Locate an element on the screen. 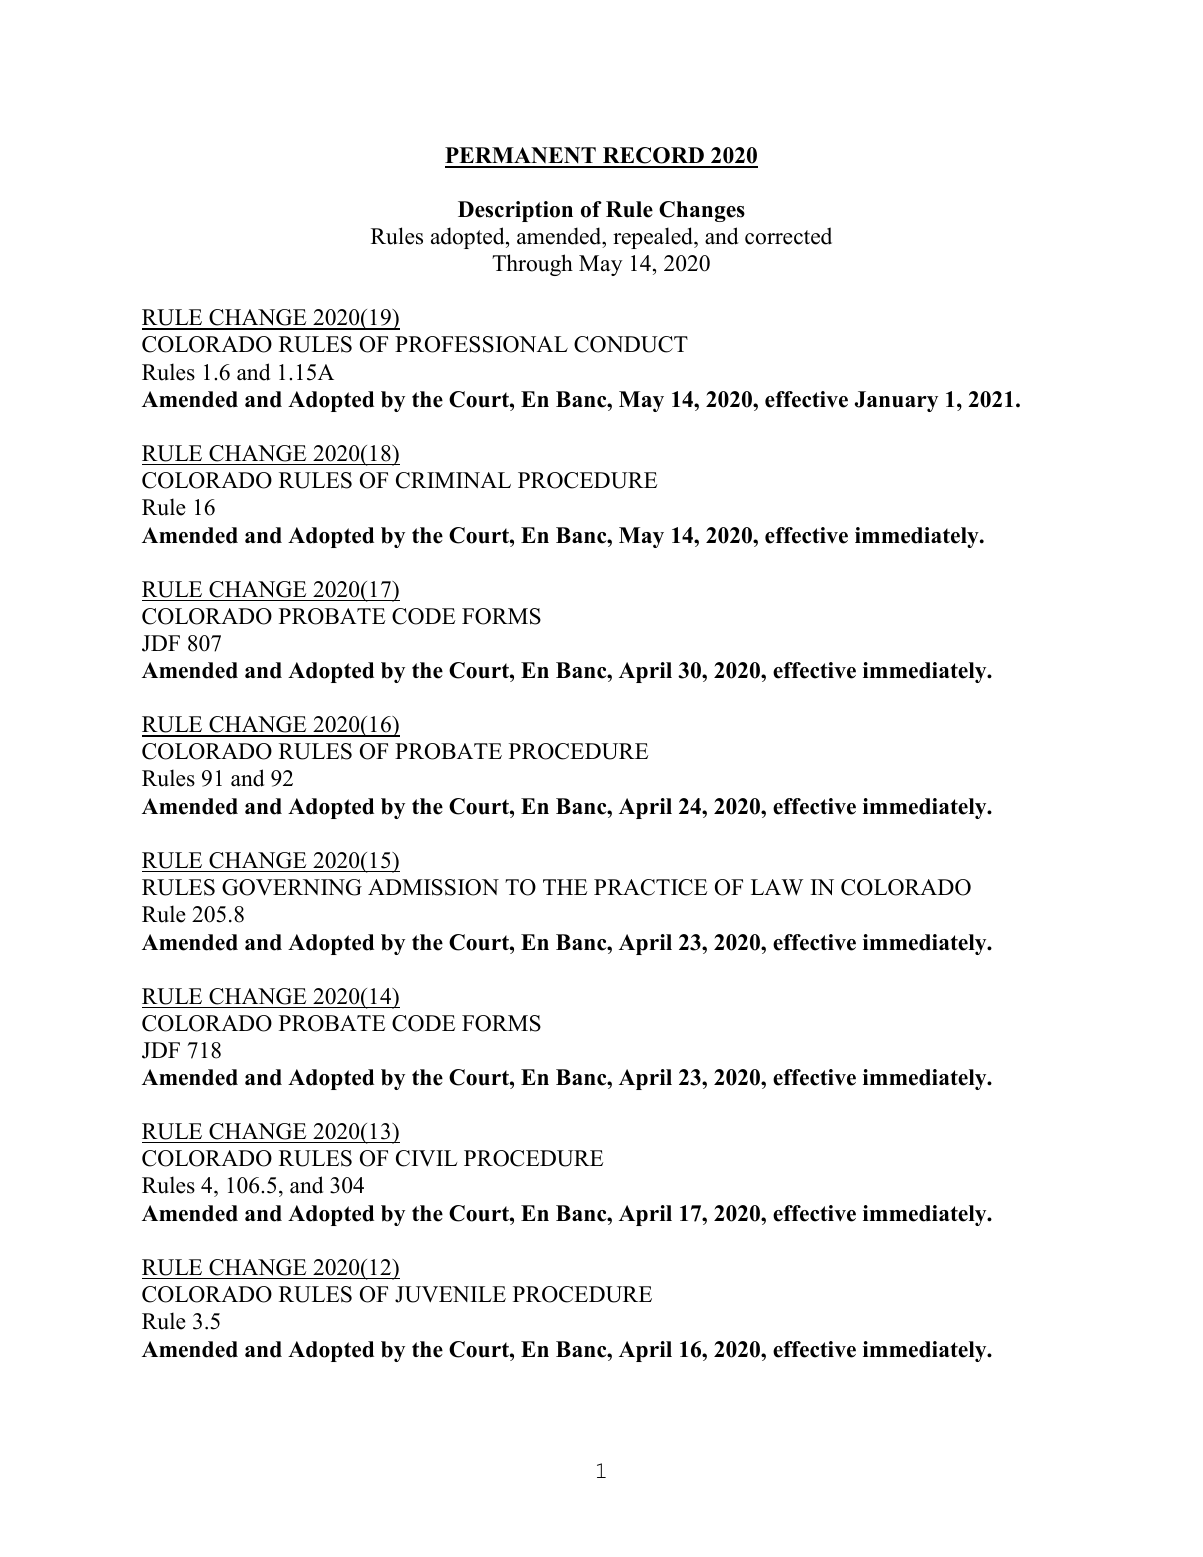  ADMISSION is located at coordinates (433, 887).
